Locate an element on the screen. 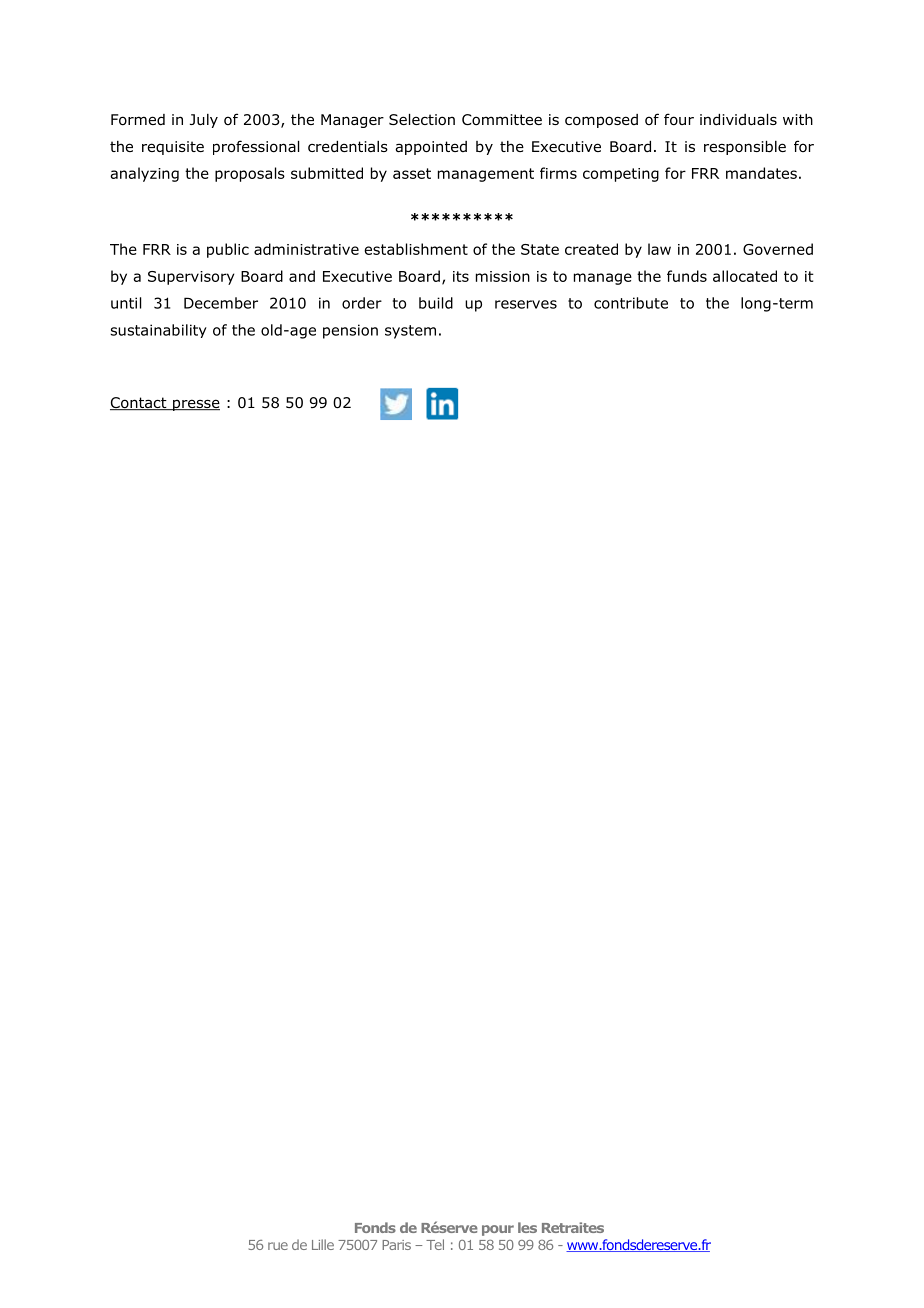 The image size is (924, 1308). appointed is located at coordinates (431, 148).
